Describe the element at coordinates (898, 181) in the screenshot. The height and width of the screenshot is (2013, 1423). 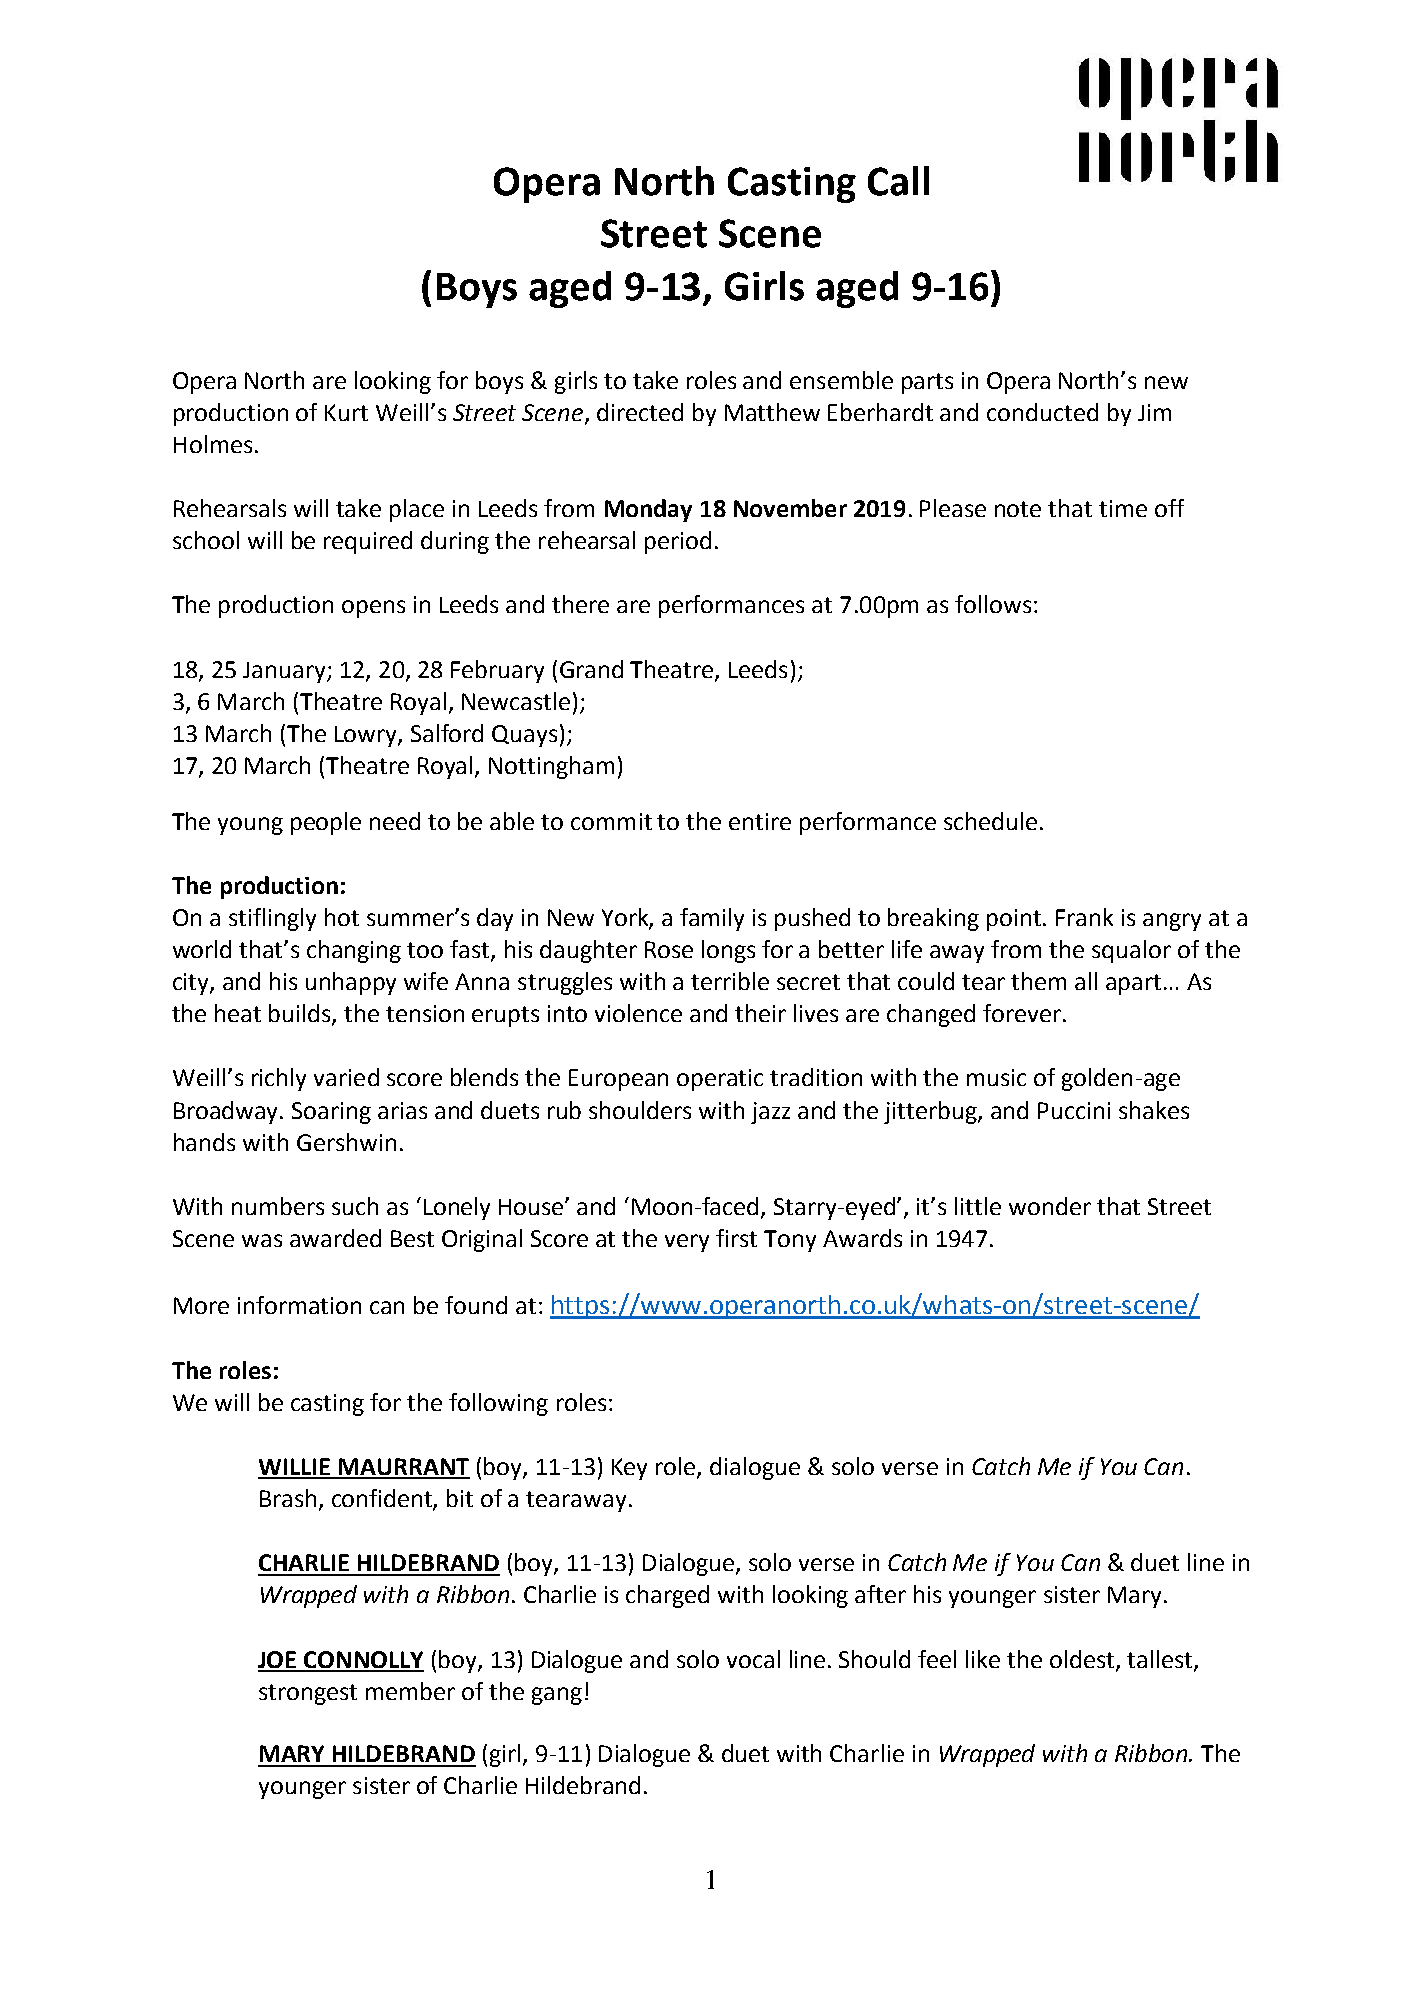
I see `Call` at that location.
